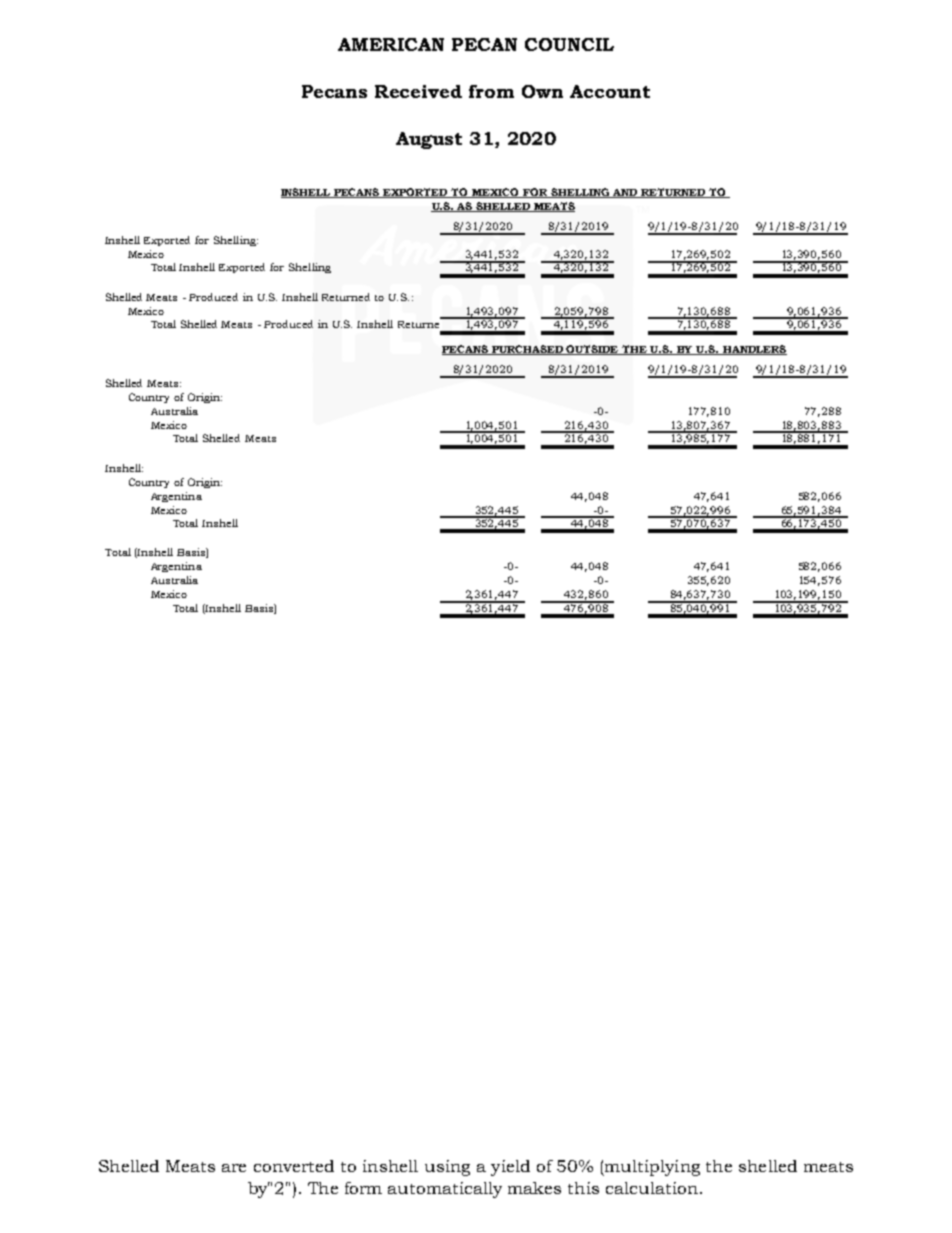 The height and width of the screenshot is (1233, 952). Describe the element at coordinates (652, 1188) in the screenshot. I see `calculation` at that location.
